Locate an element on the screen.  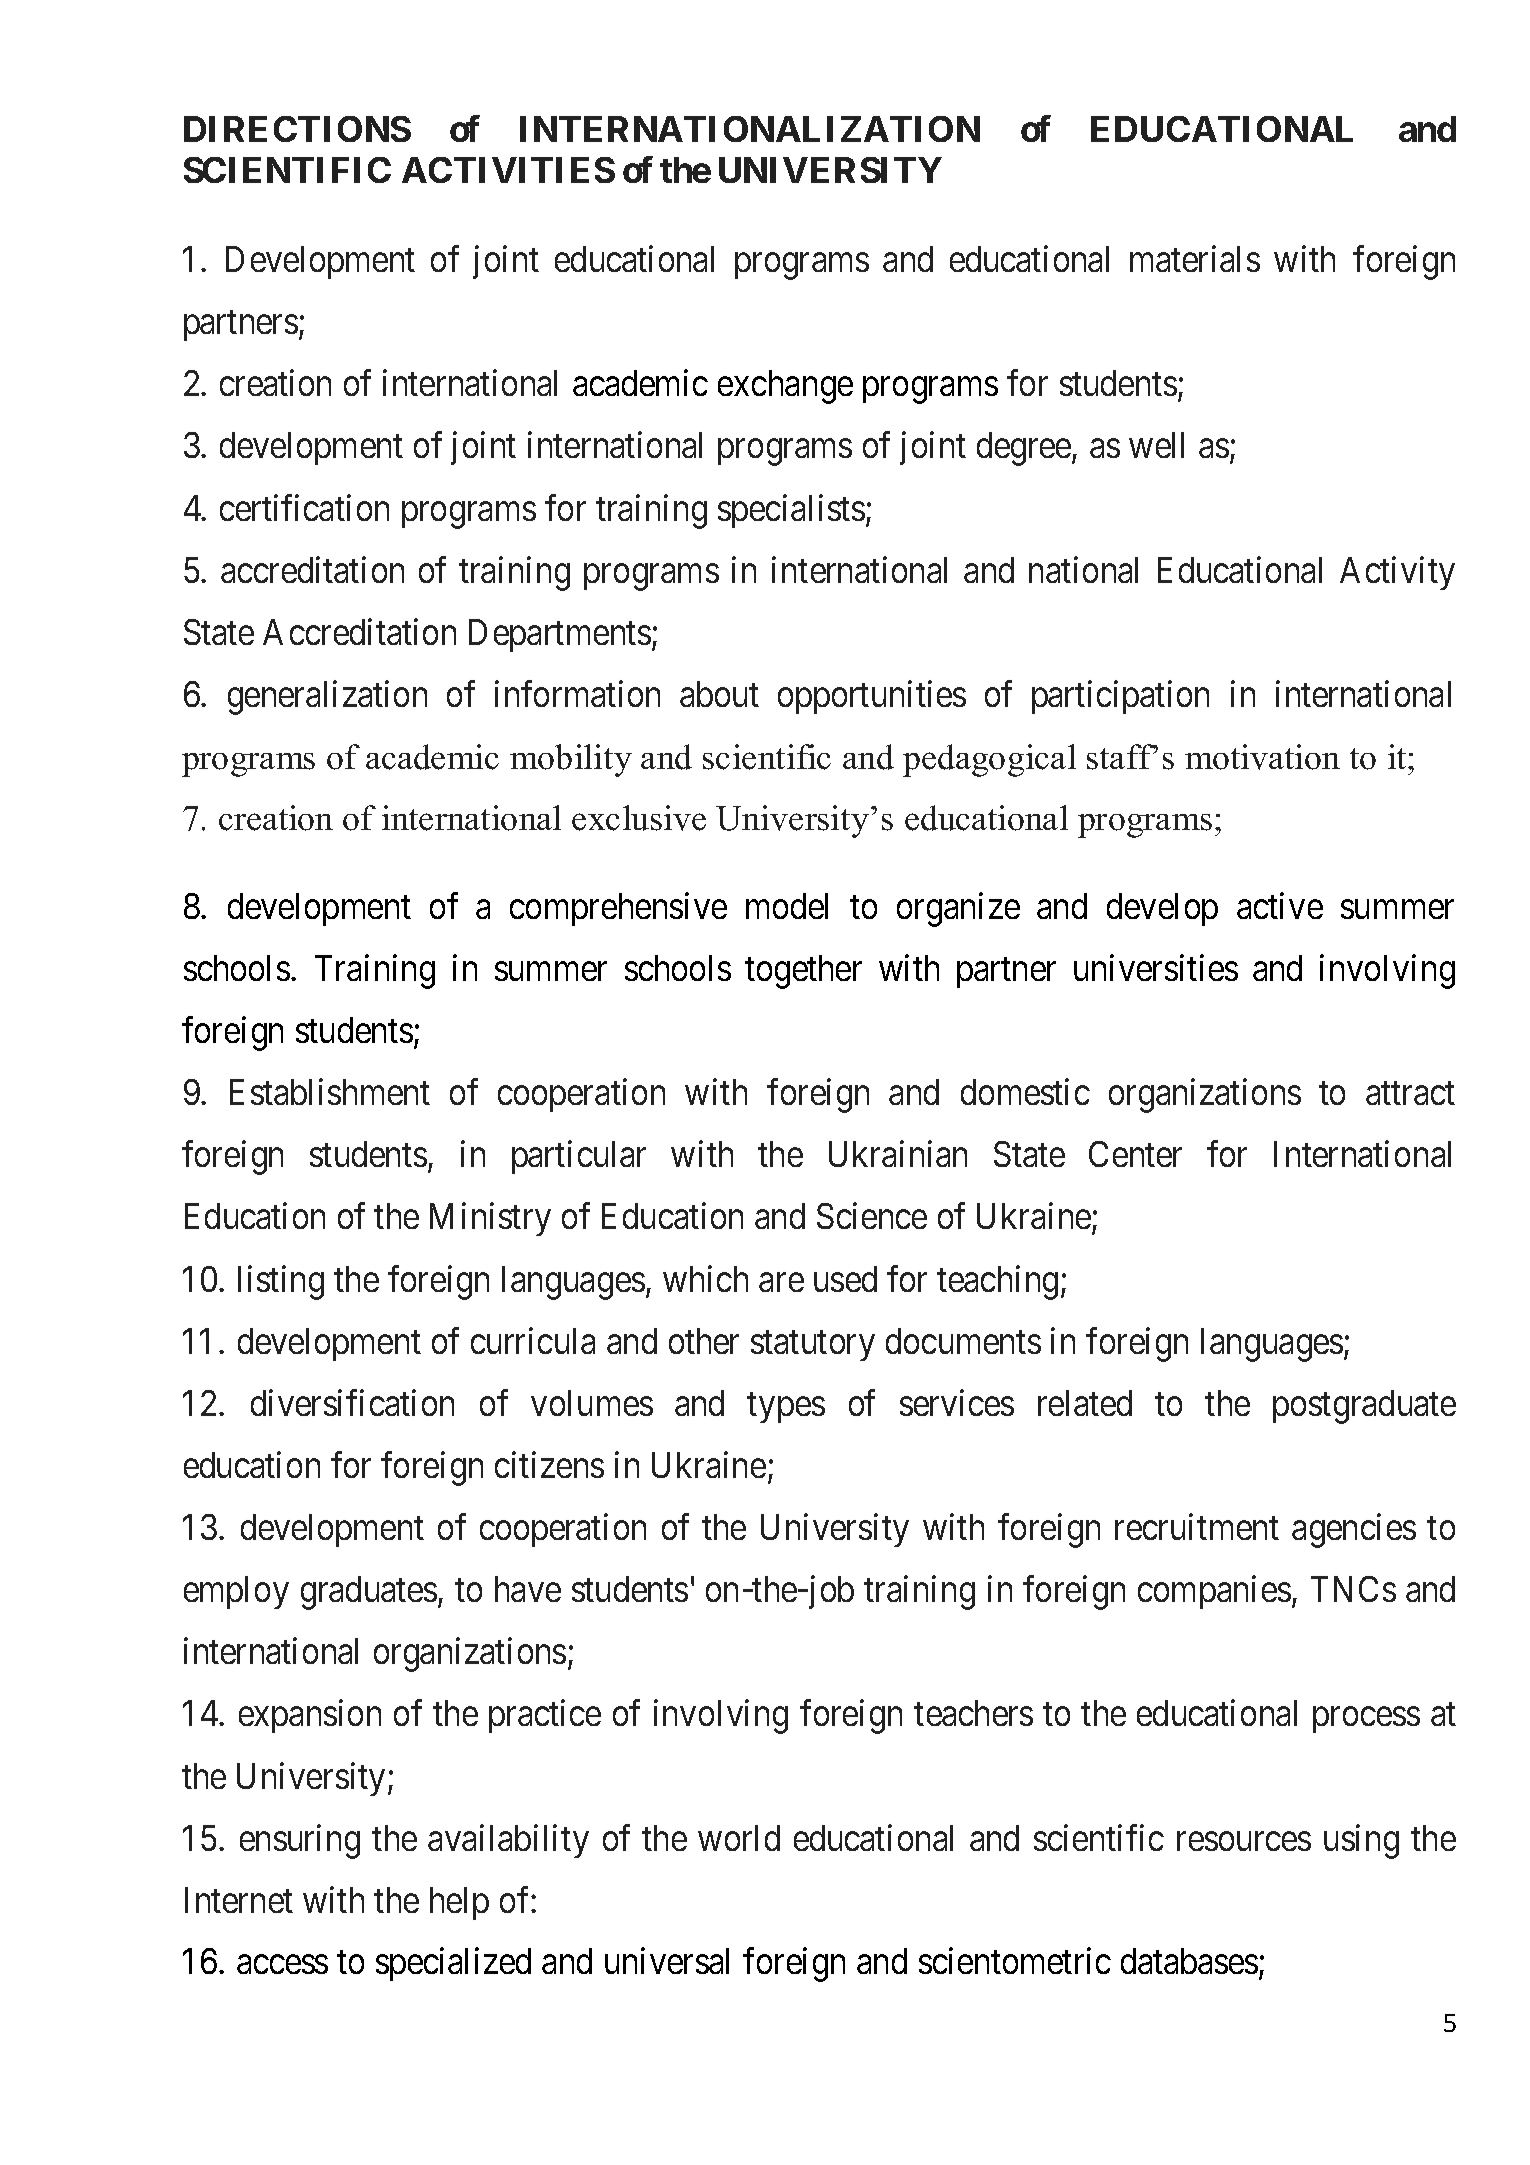
well is located at coordinates (1156, 445).
